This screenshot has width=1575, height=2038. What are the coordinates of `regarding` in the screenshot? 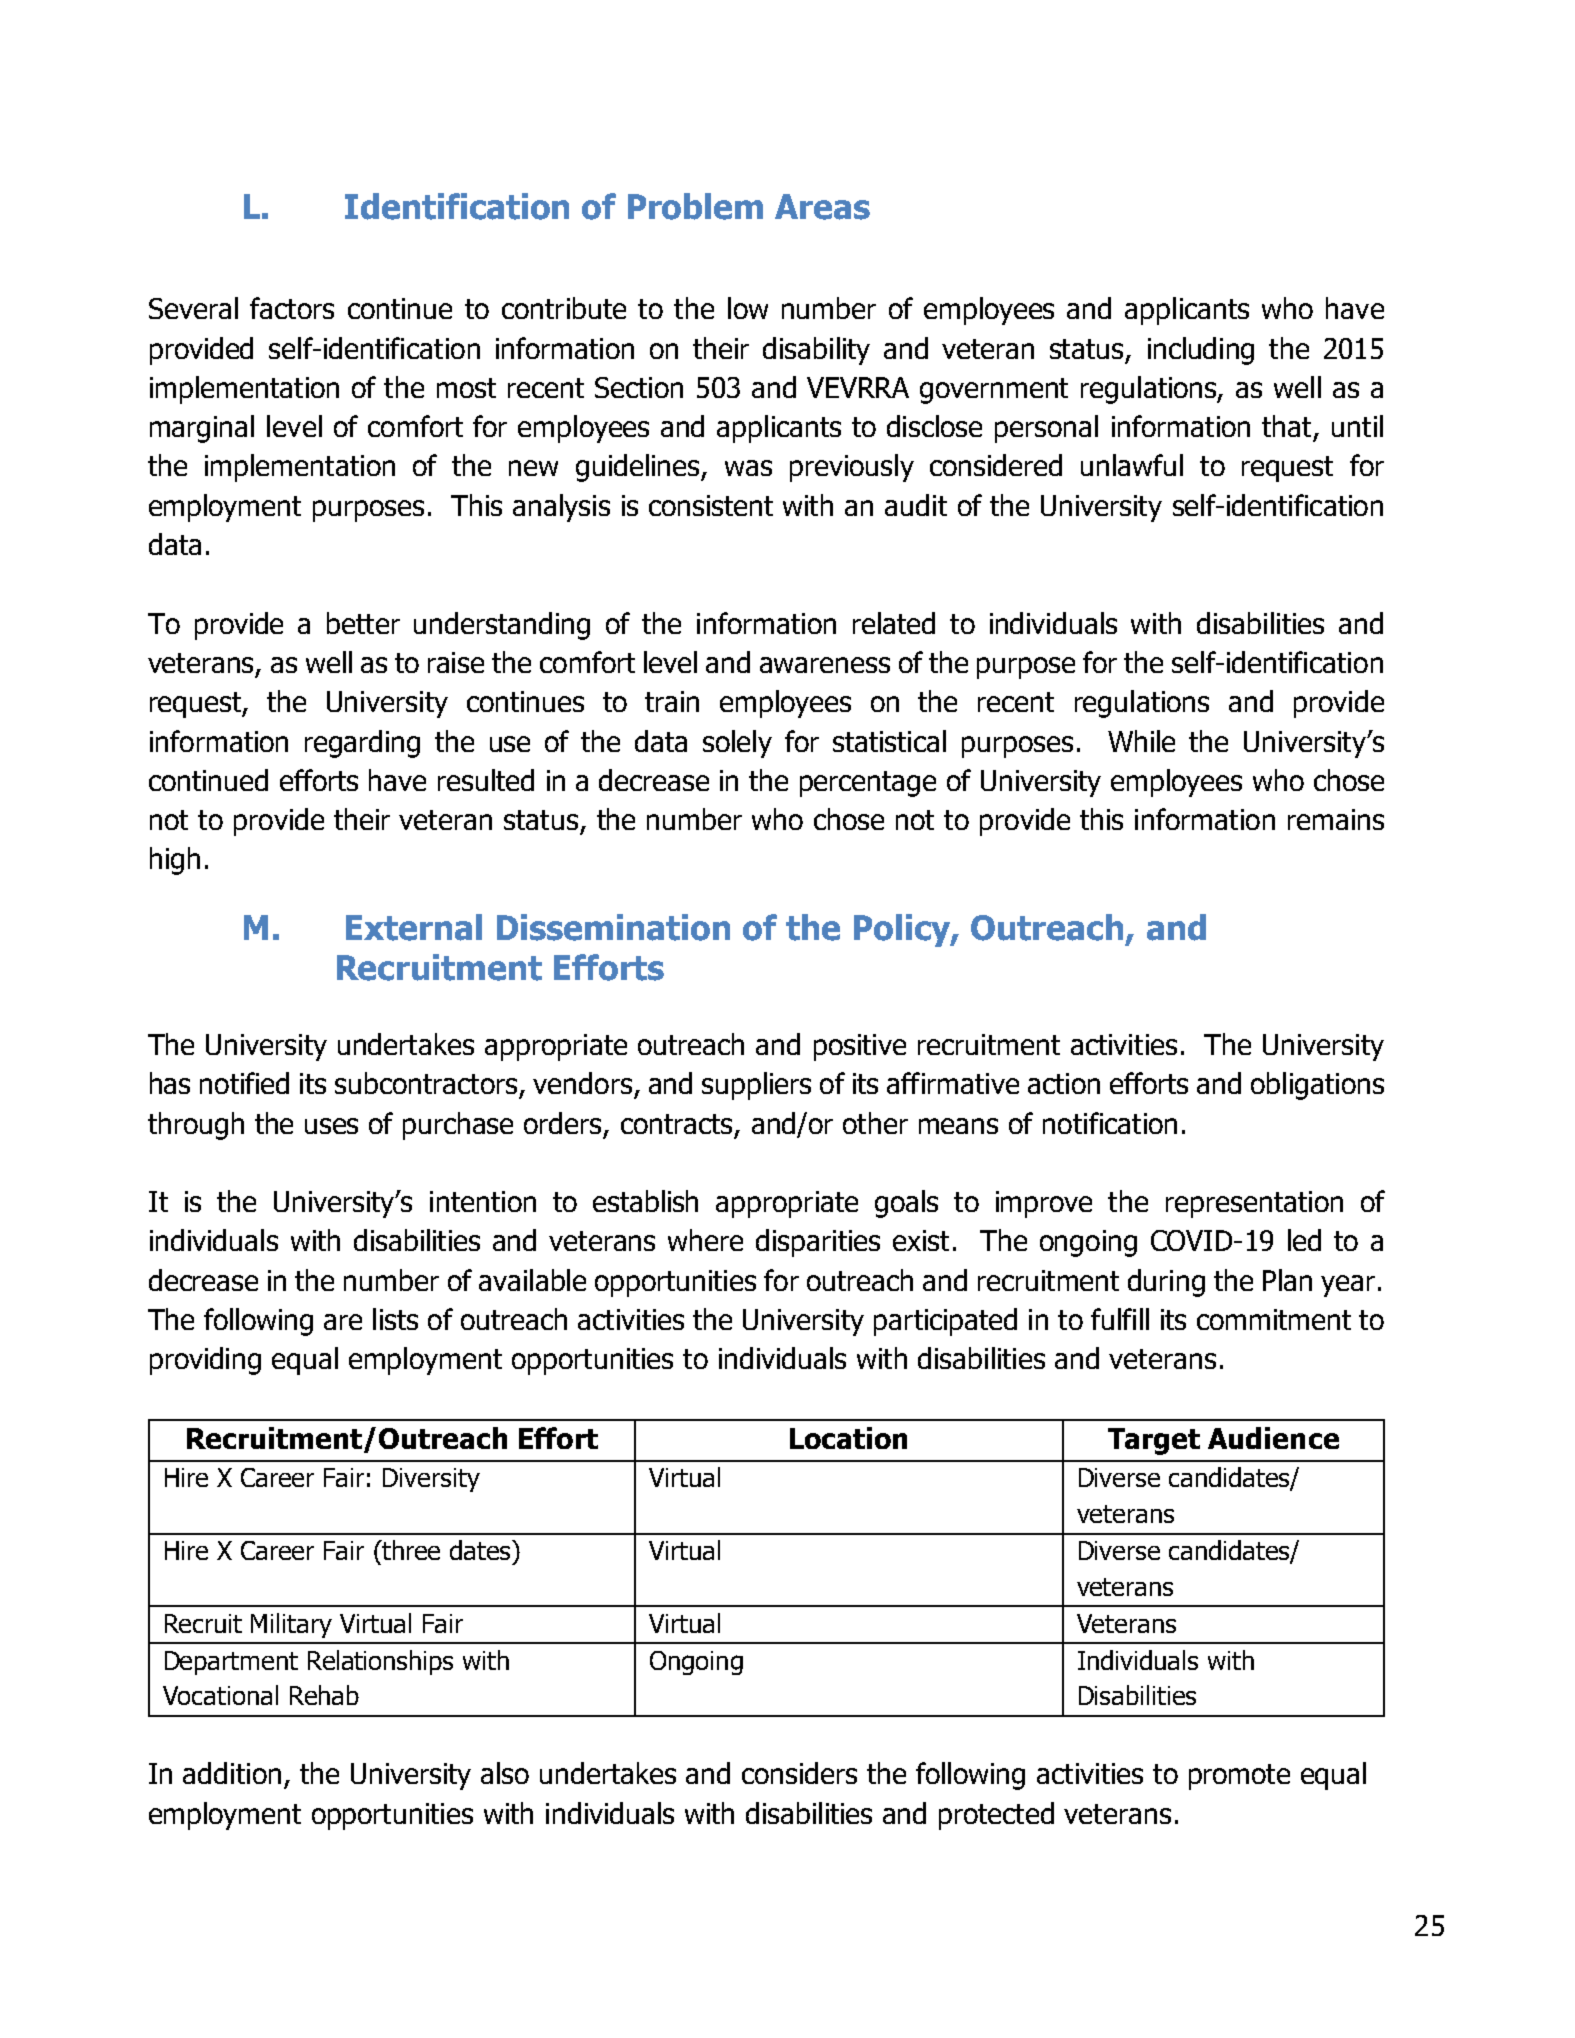 It's located at (362, 744).
